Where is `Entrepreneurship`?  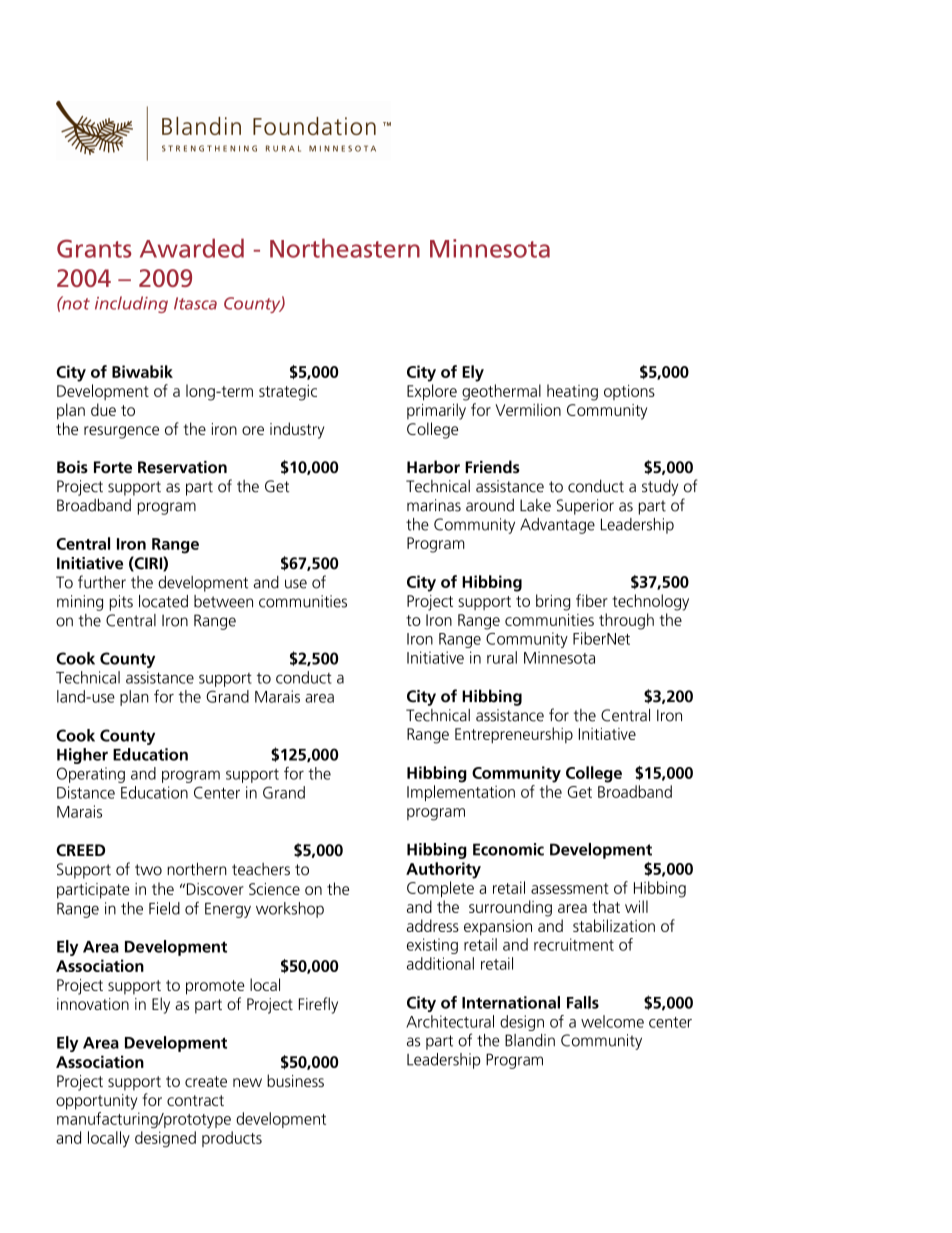 Entrepreneurship is located at coordinates (514, 735).
